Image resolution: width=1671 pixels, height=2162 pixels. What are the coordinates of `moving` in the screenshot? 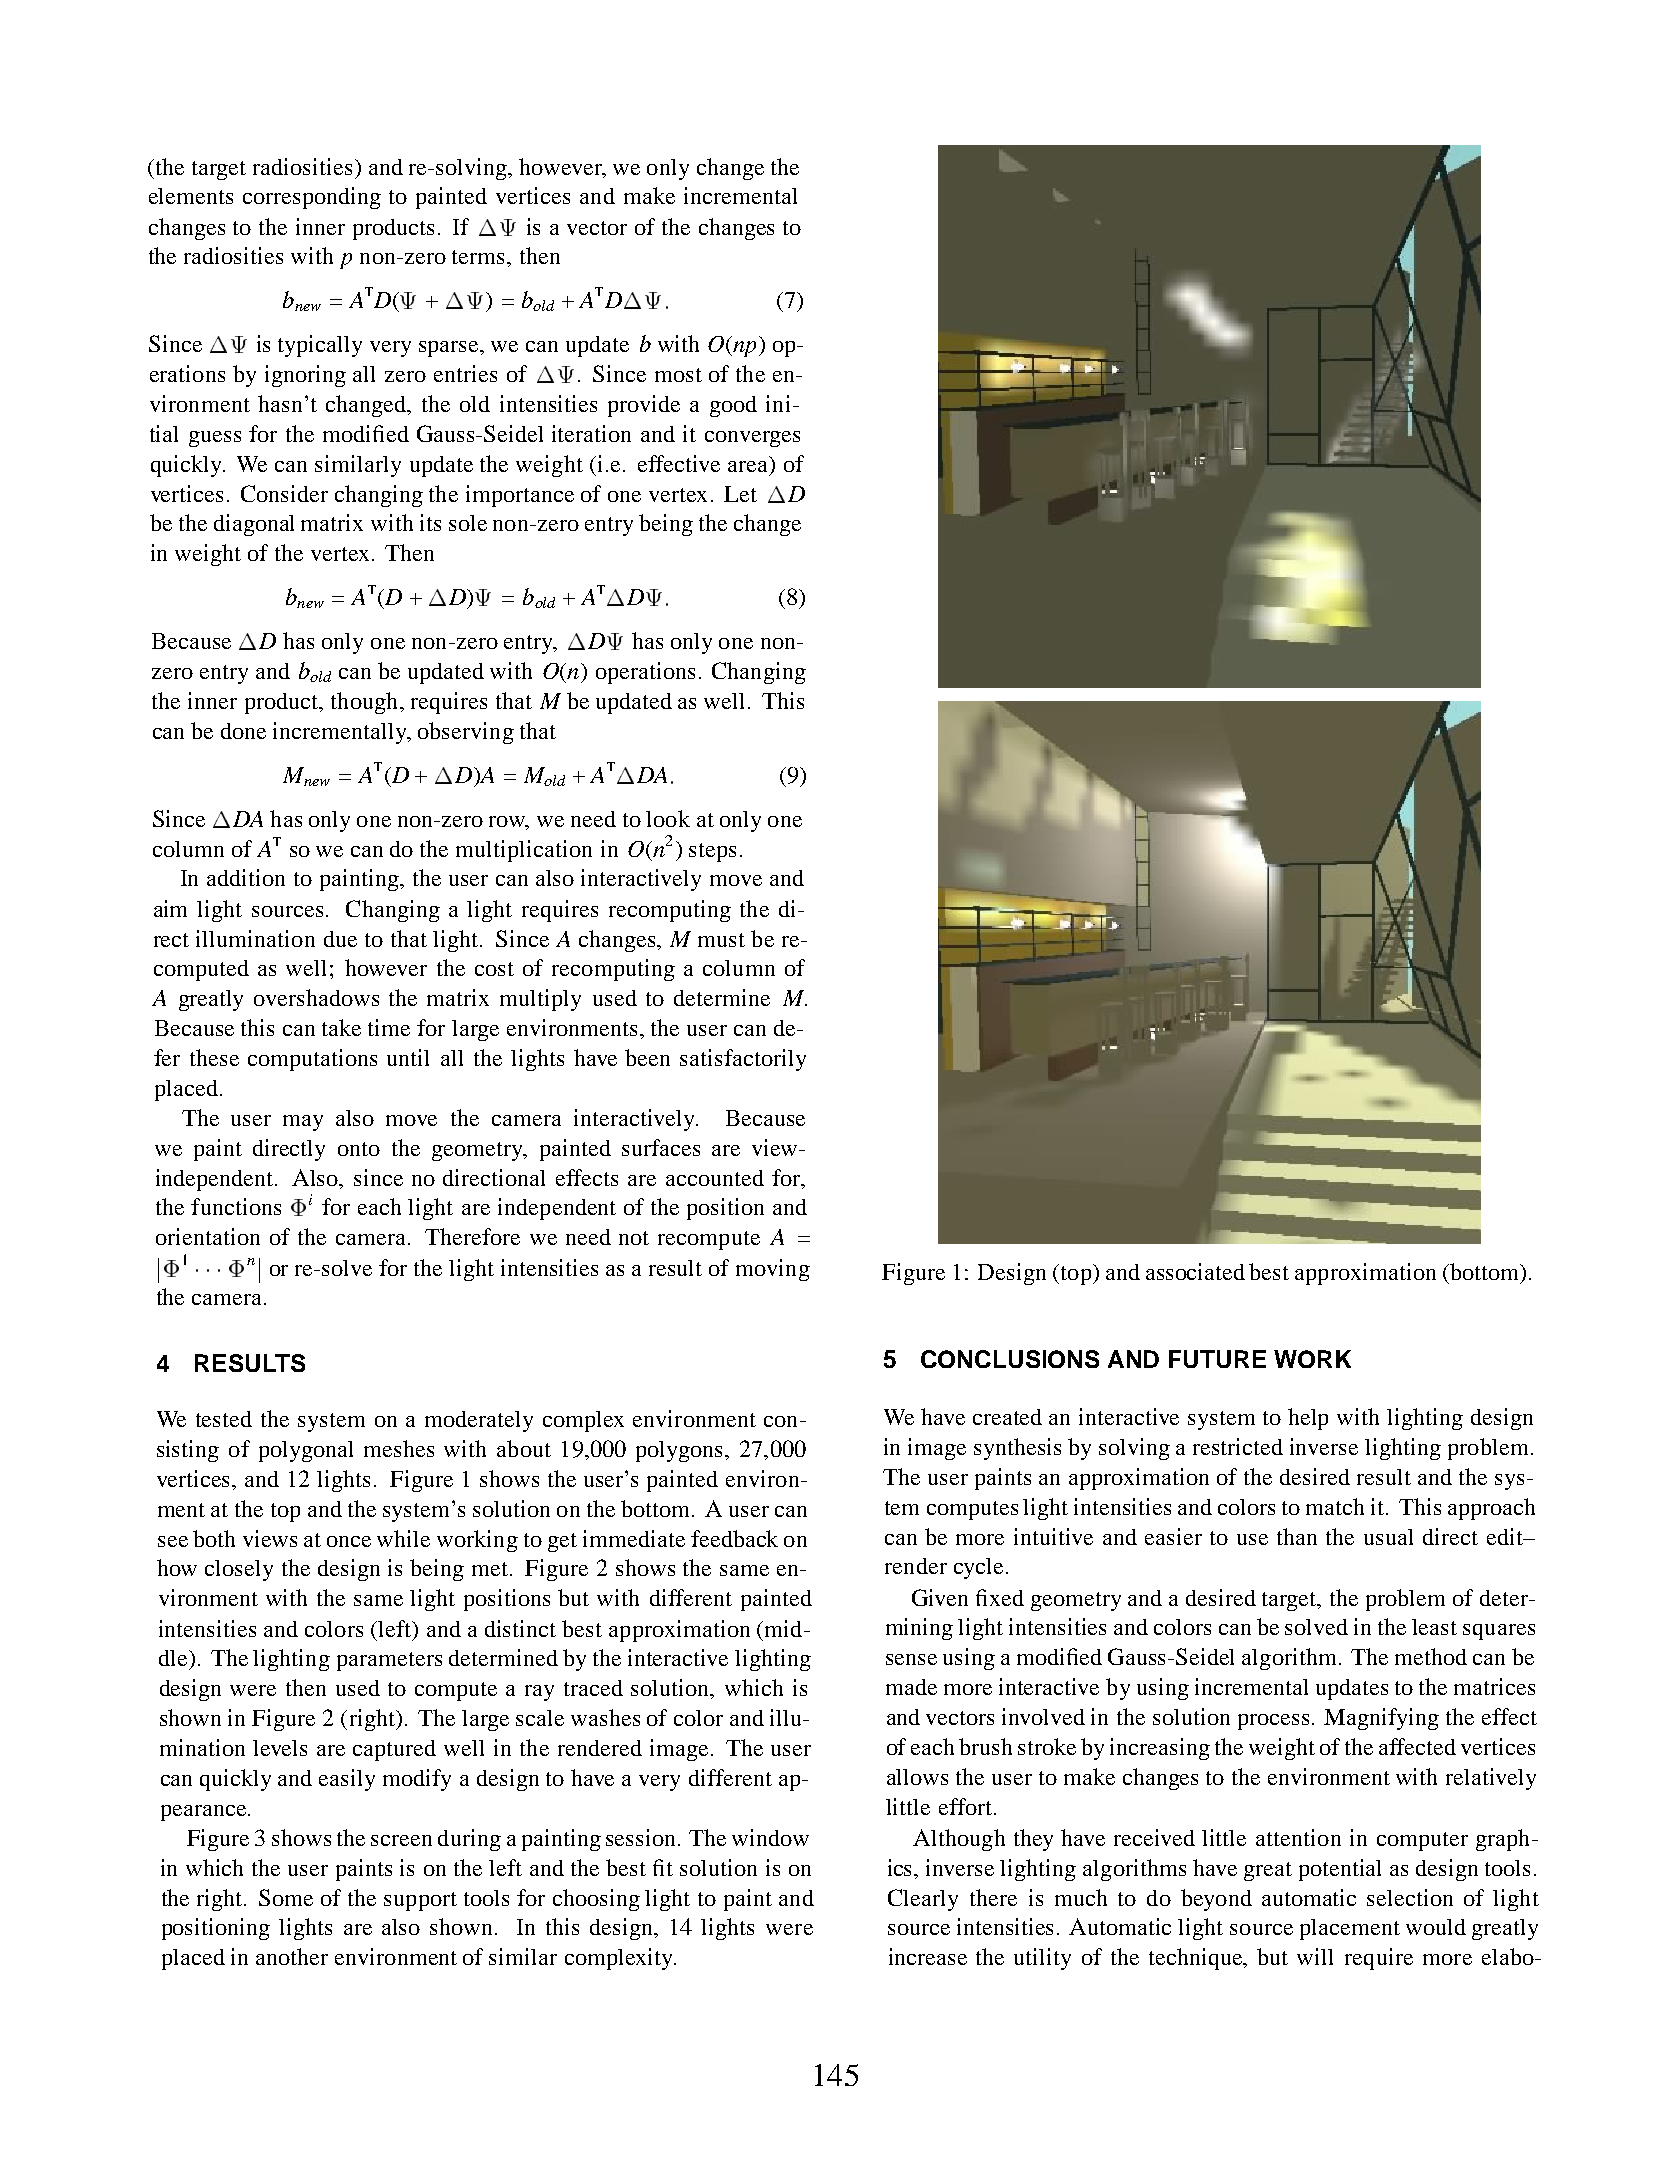 It's located at (773, 1270).
